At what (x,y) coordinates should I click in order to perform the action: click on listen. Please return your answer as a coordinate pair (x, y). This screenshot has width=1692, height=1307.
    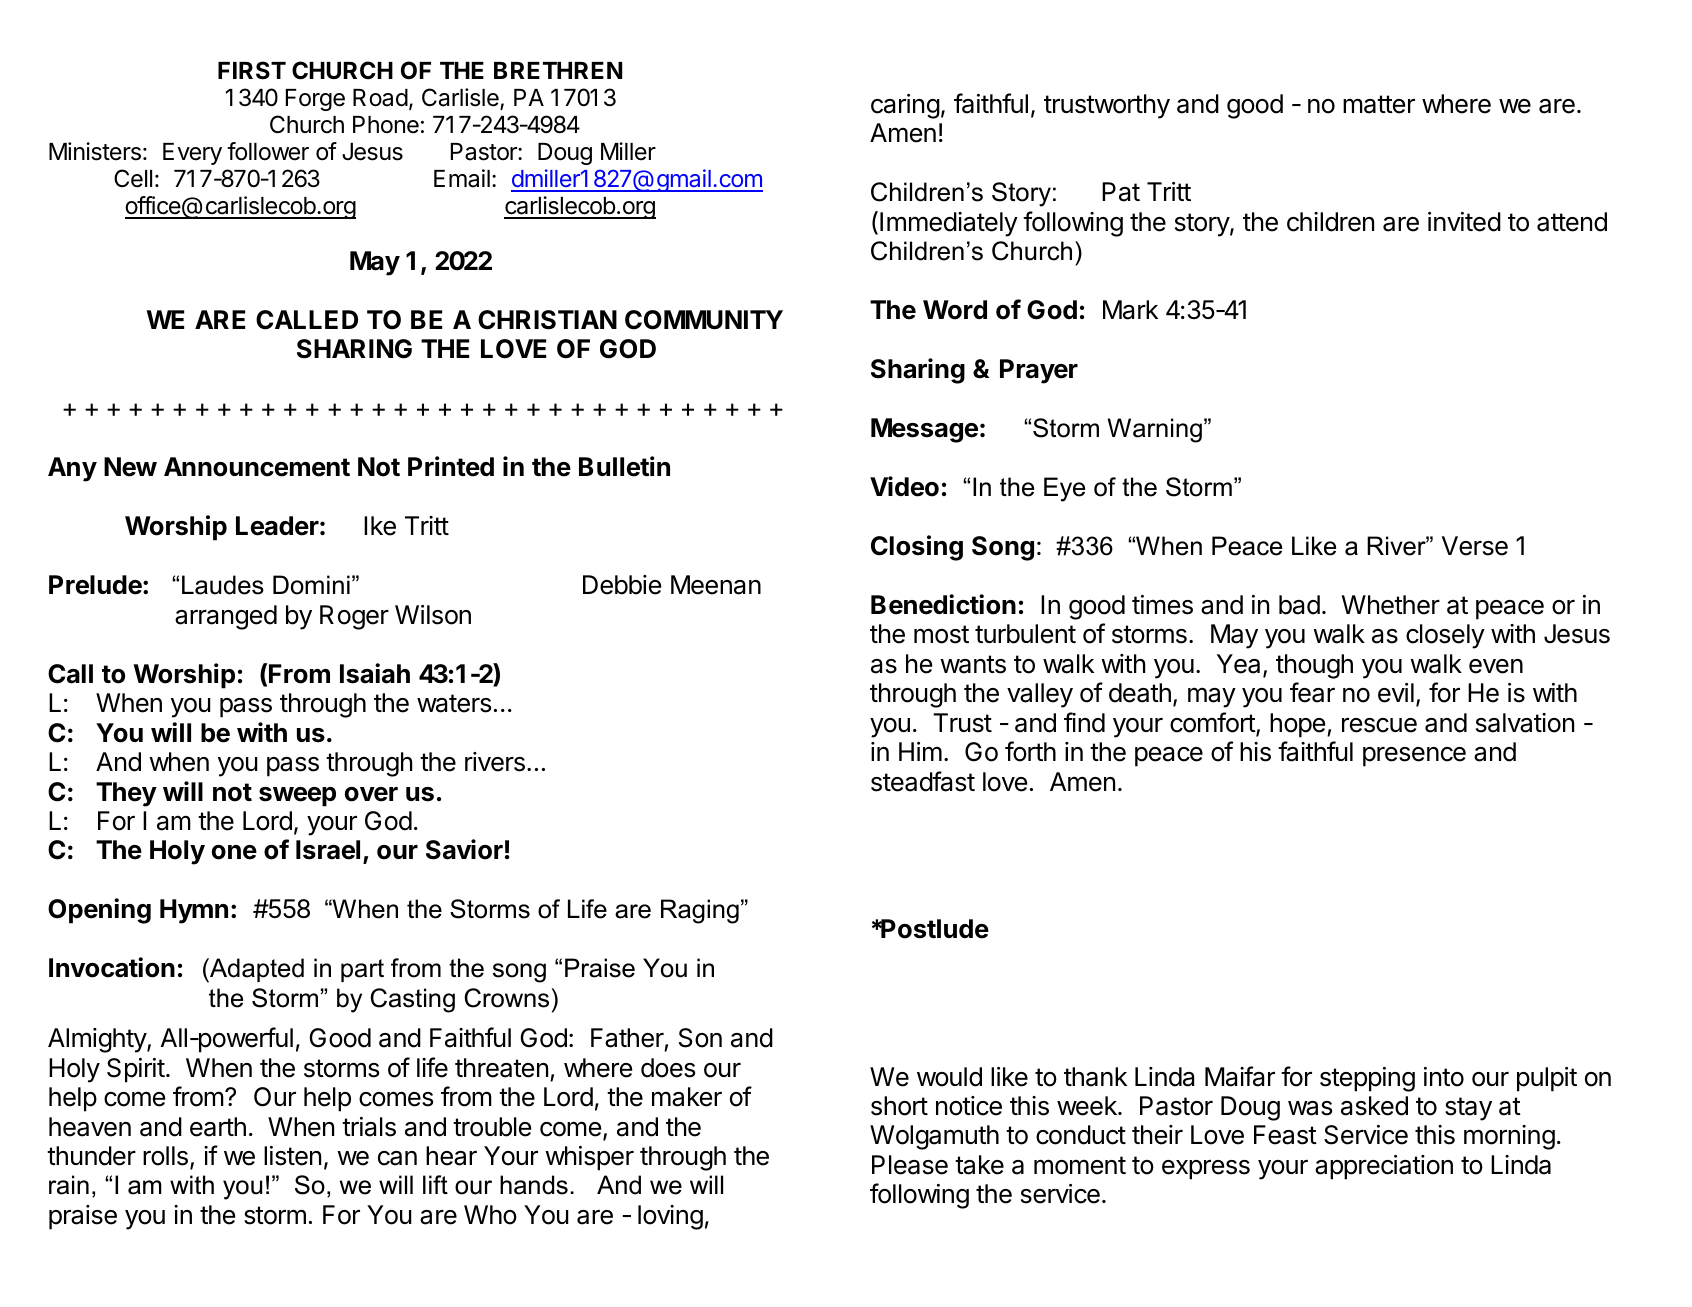
    Looking at the image, I should click on (292, 1156).
